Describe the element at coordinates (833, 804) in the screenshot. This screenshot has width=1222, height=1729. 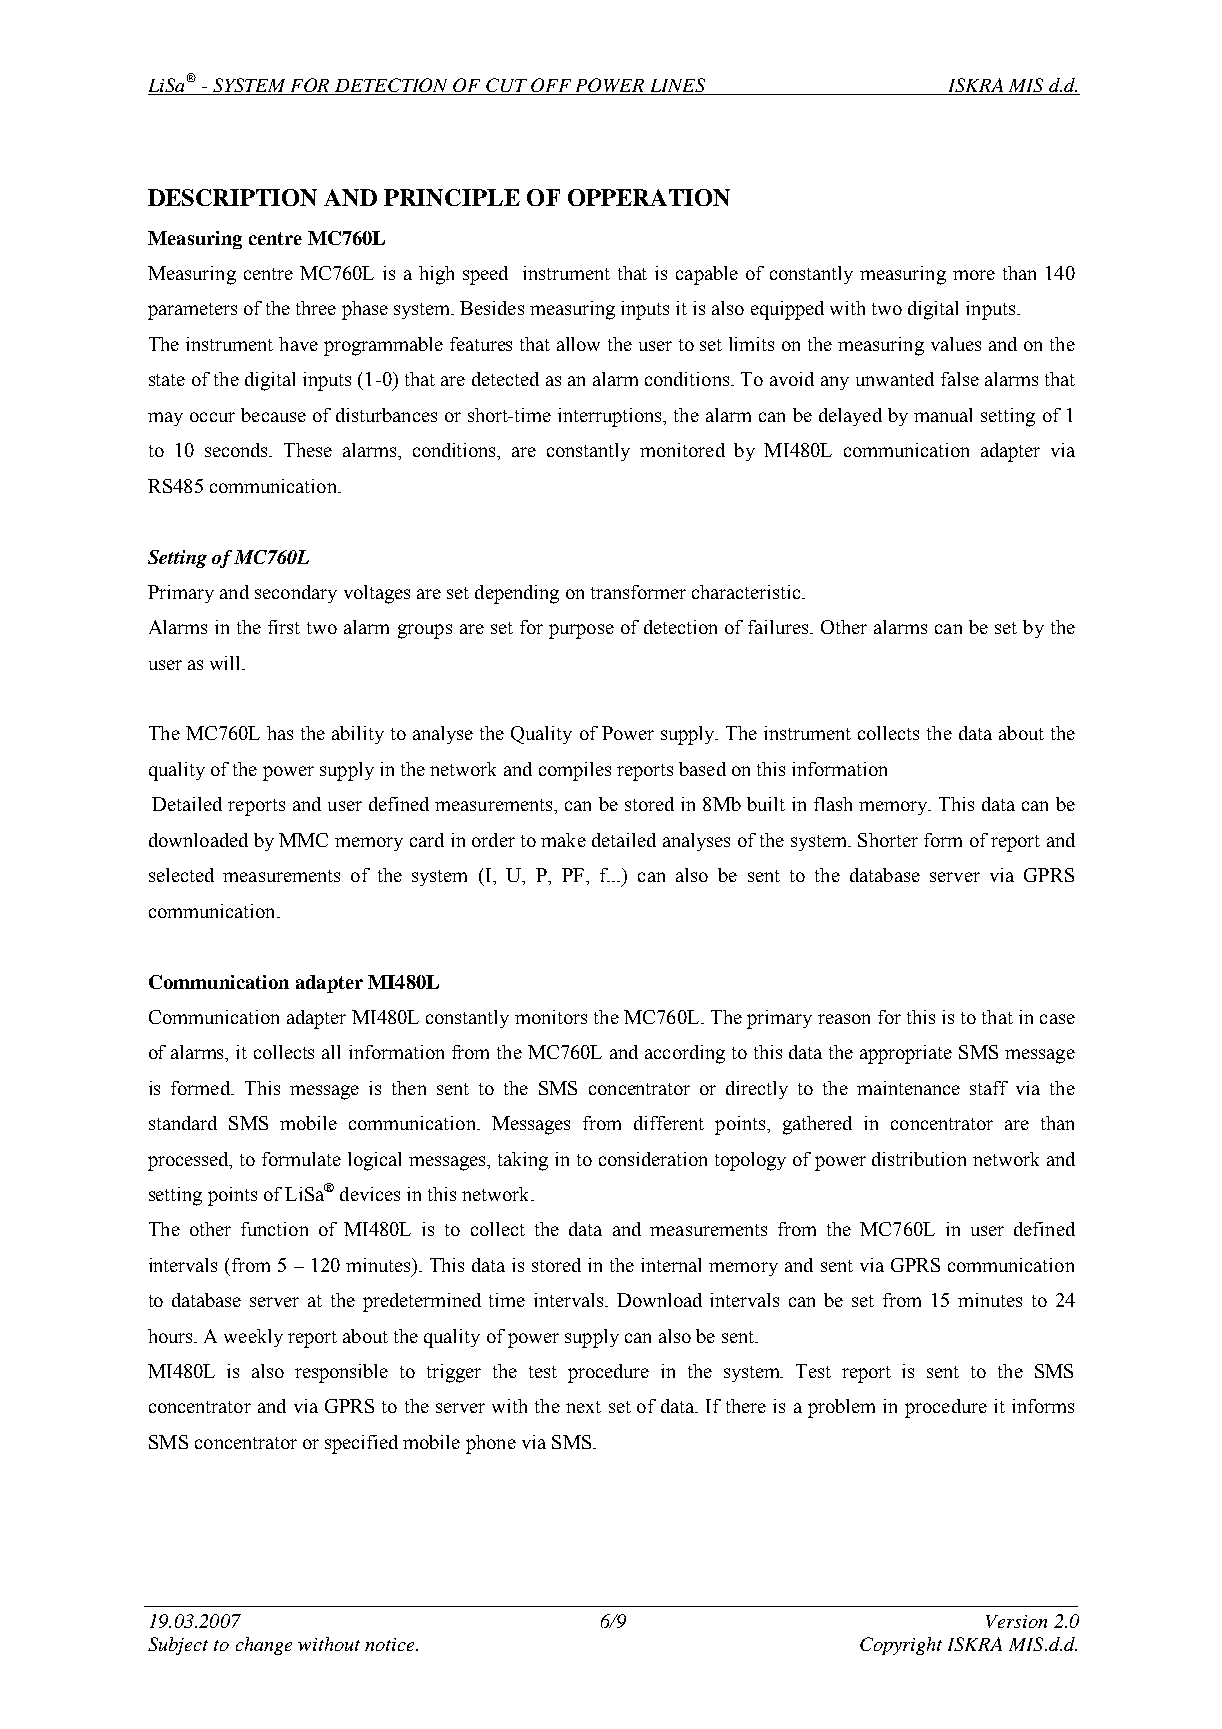
I see `flash` at that location.
